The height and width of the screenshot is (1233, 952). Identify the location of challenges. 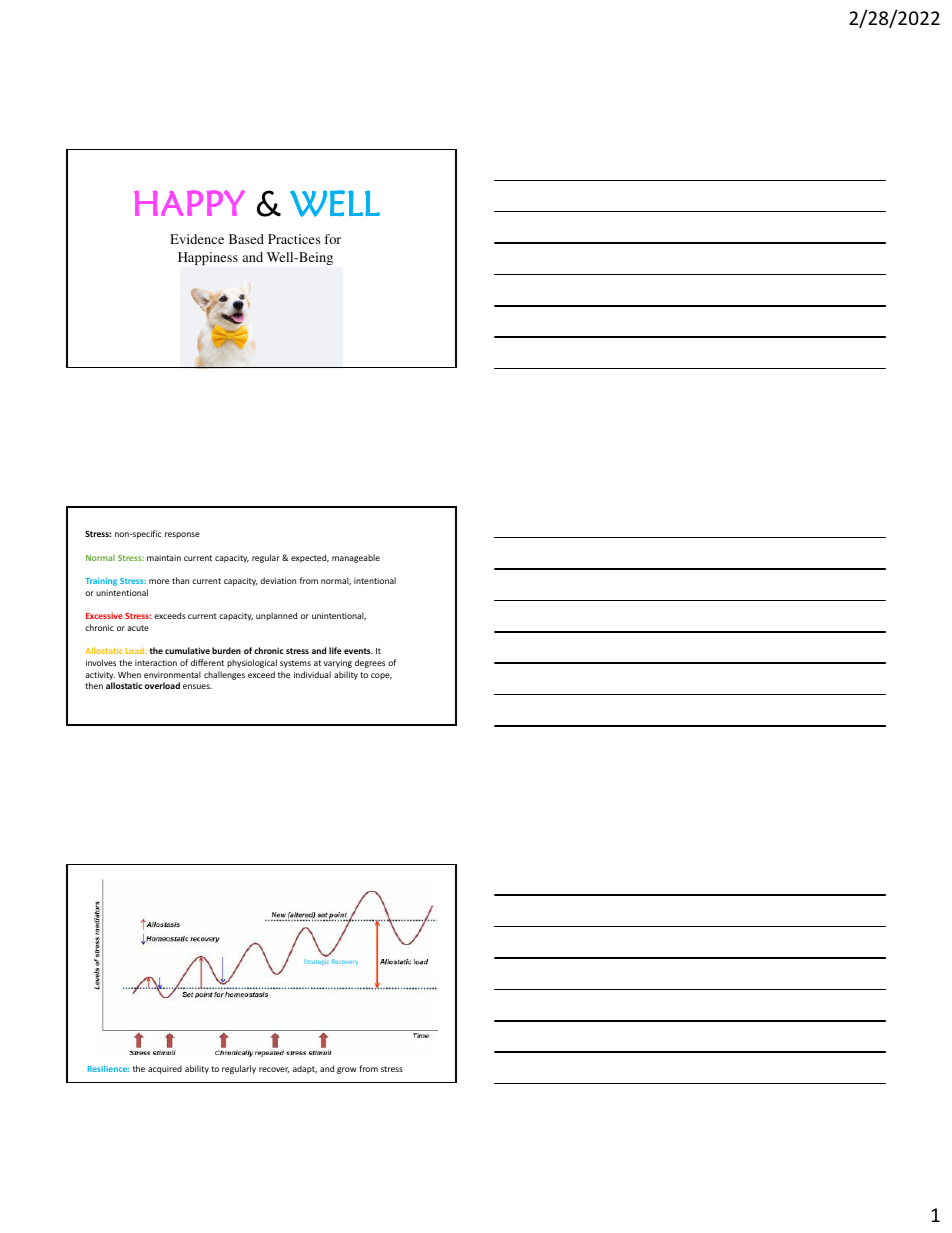
(224, 675).
